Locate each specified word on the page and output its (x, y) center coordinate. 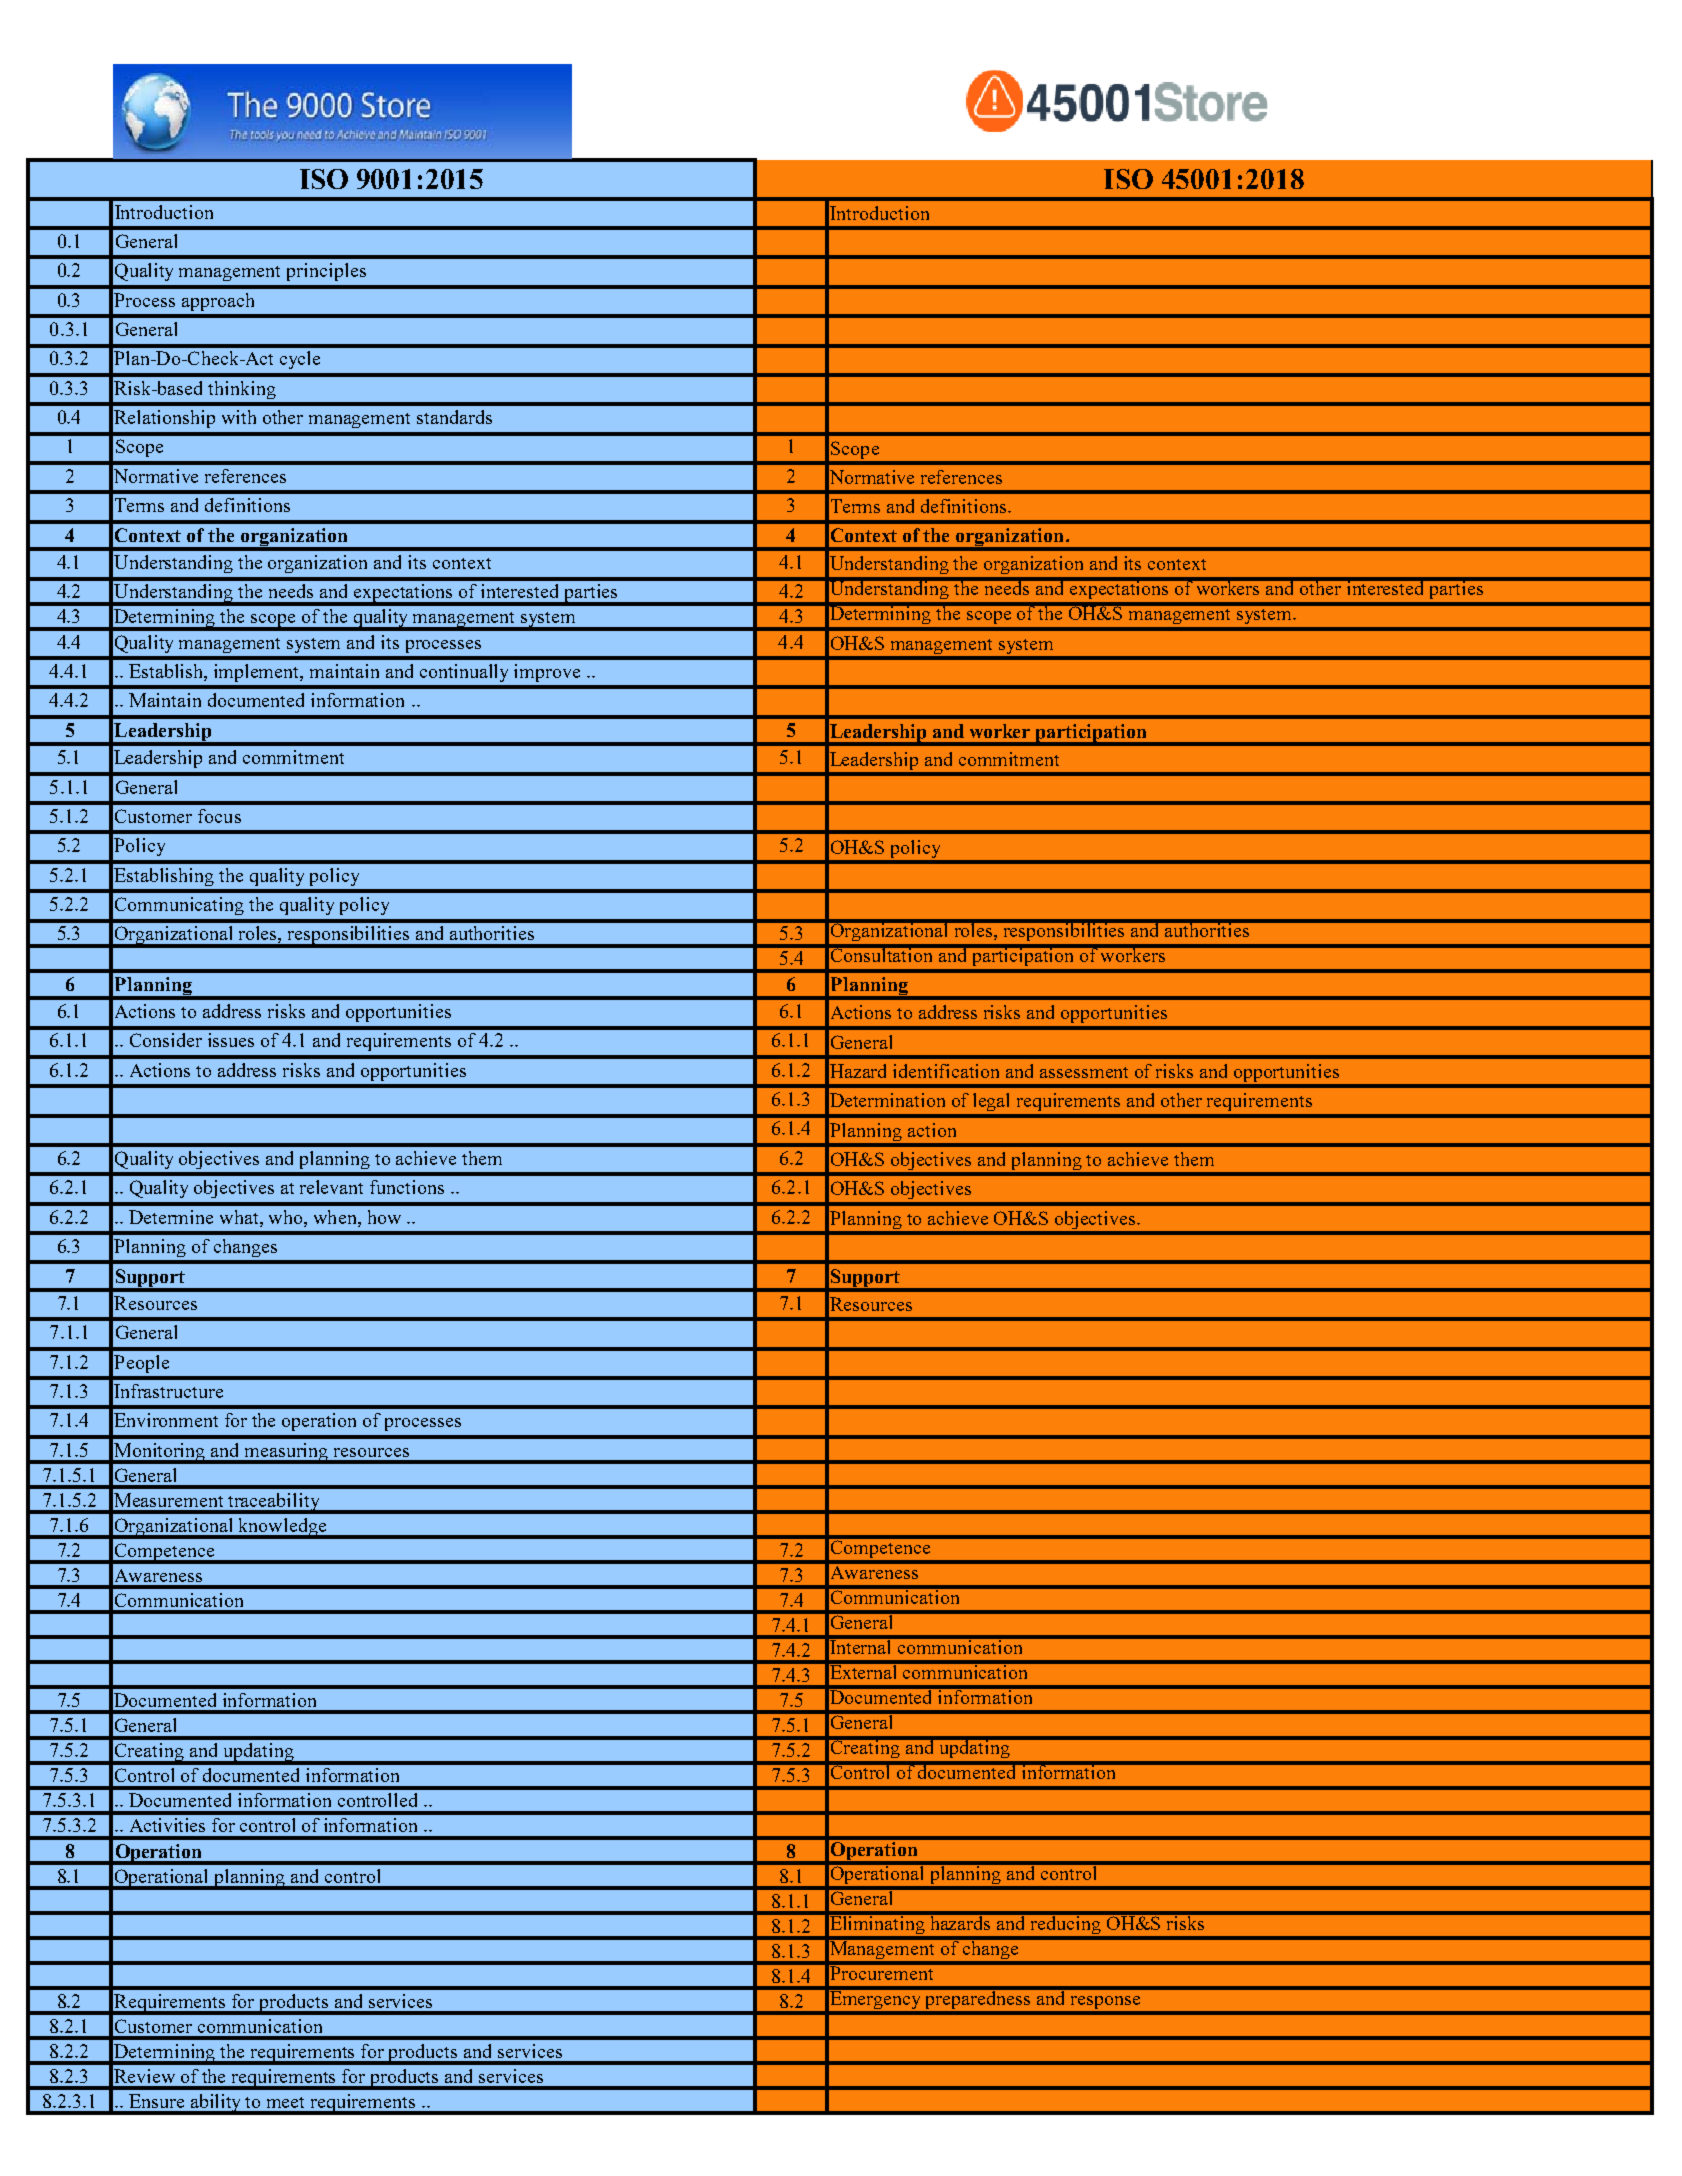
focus (219, 816)
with (239, 417)
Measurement (168, 1500)
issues (231, 1040)
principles (326, 272)
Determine (171, 1217)
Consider (166, 1040)
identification (946, 1071)
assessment (1084, 1072)
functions (407, 1187)
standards (454, 417)
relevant (331, 1187)
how (384, 1217)
